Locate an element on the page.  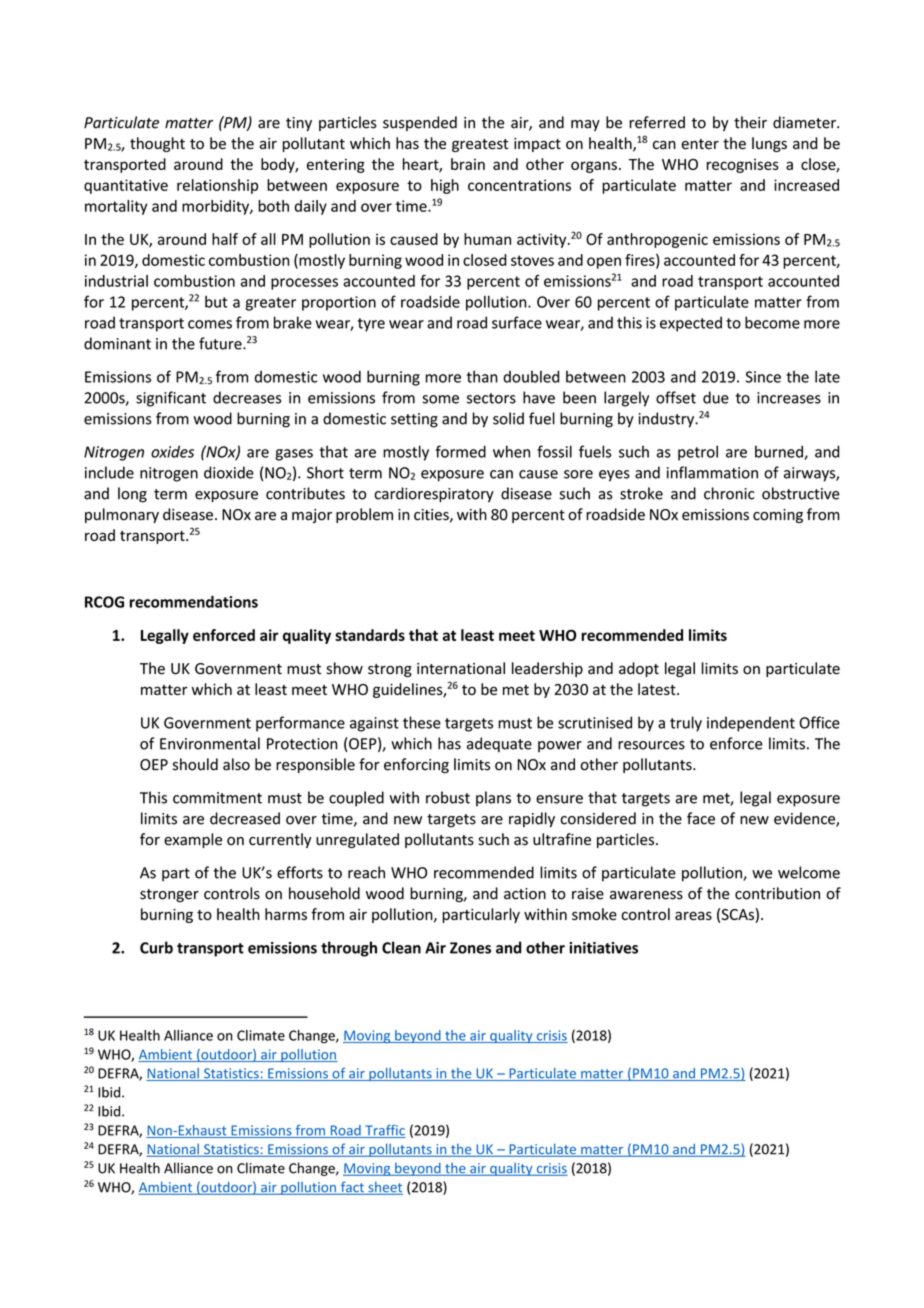
recognises is located at coordinates (743, 166).
